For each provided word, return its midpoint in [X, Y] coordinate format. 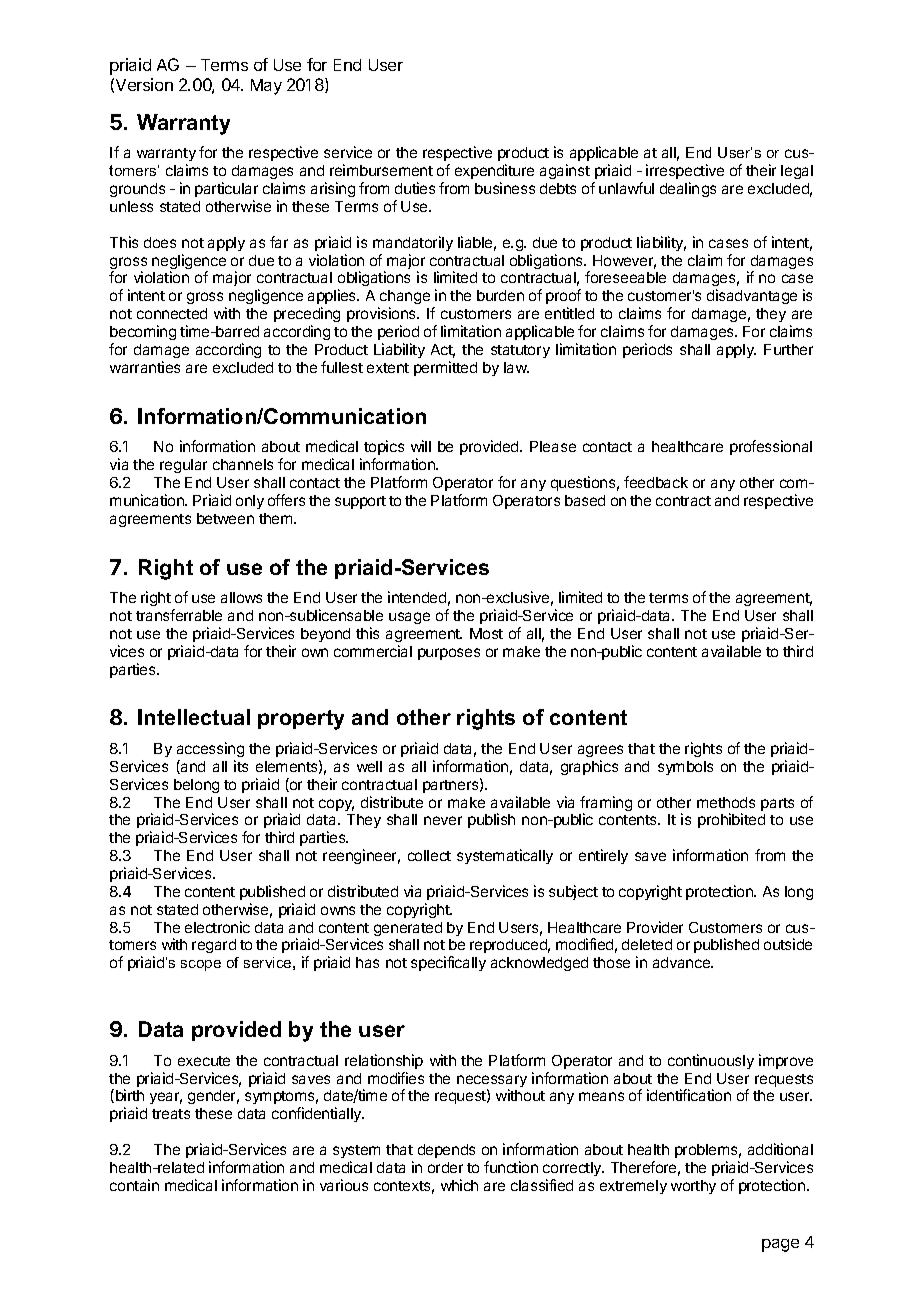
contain [134, 1185]
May [266, 87]
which [459, 1185]
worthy [693, 1187]
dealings [688, 189]
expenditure [494, 171]
